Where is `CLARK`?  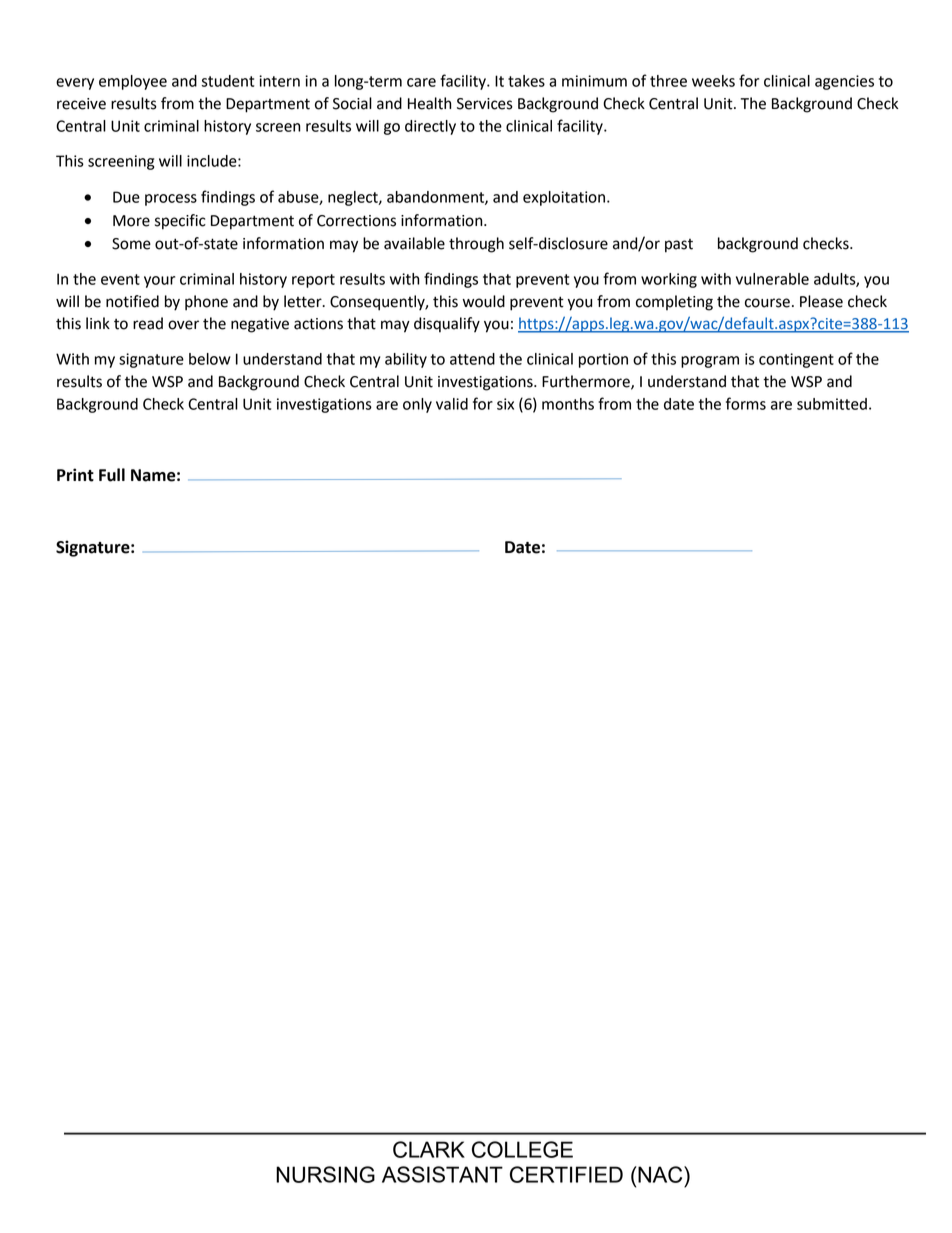
CLARK is located at coordinates (429, 1149).
